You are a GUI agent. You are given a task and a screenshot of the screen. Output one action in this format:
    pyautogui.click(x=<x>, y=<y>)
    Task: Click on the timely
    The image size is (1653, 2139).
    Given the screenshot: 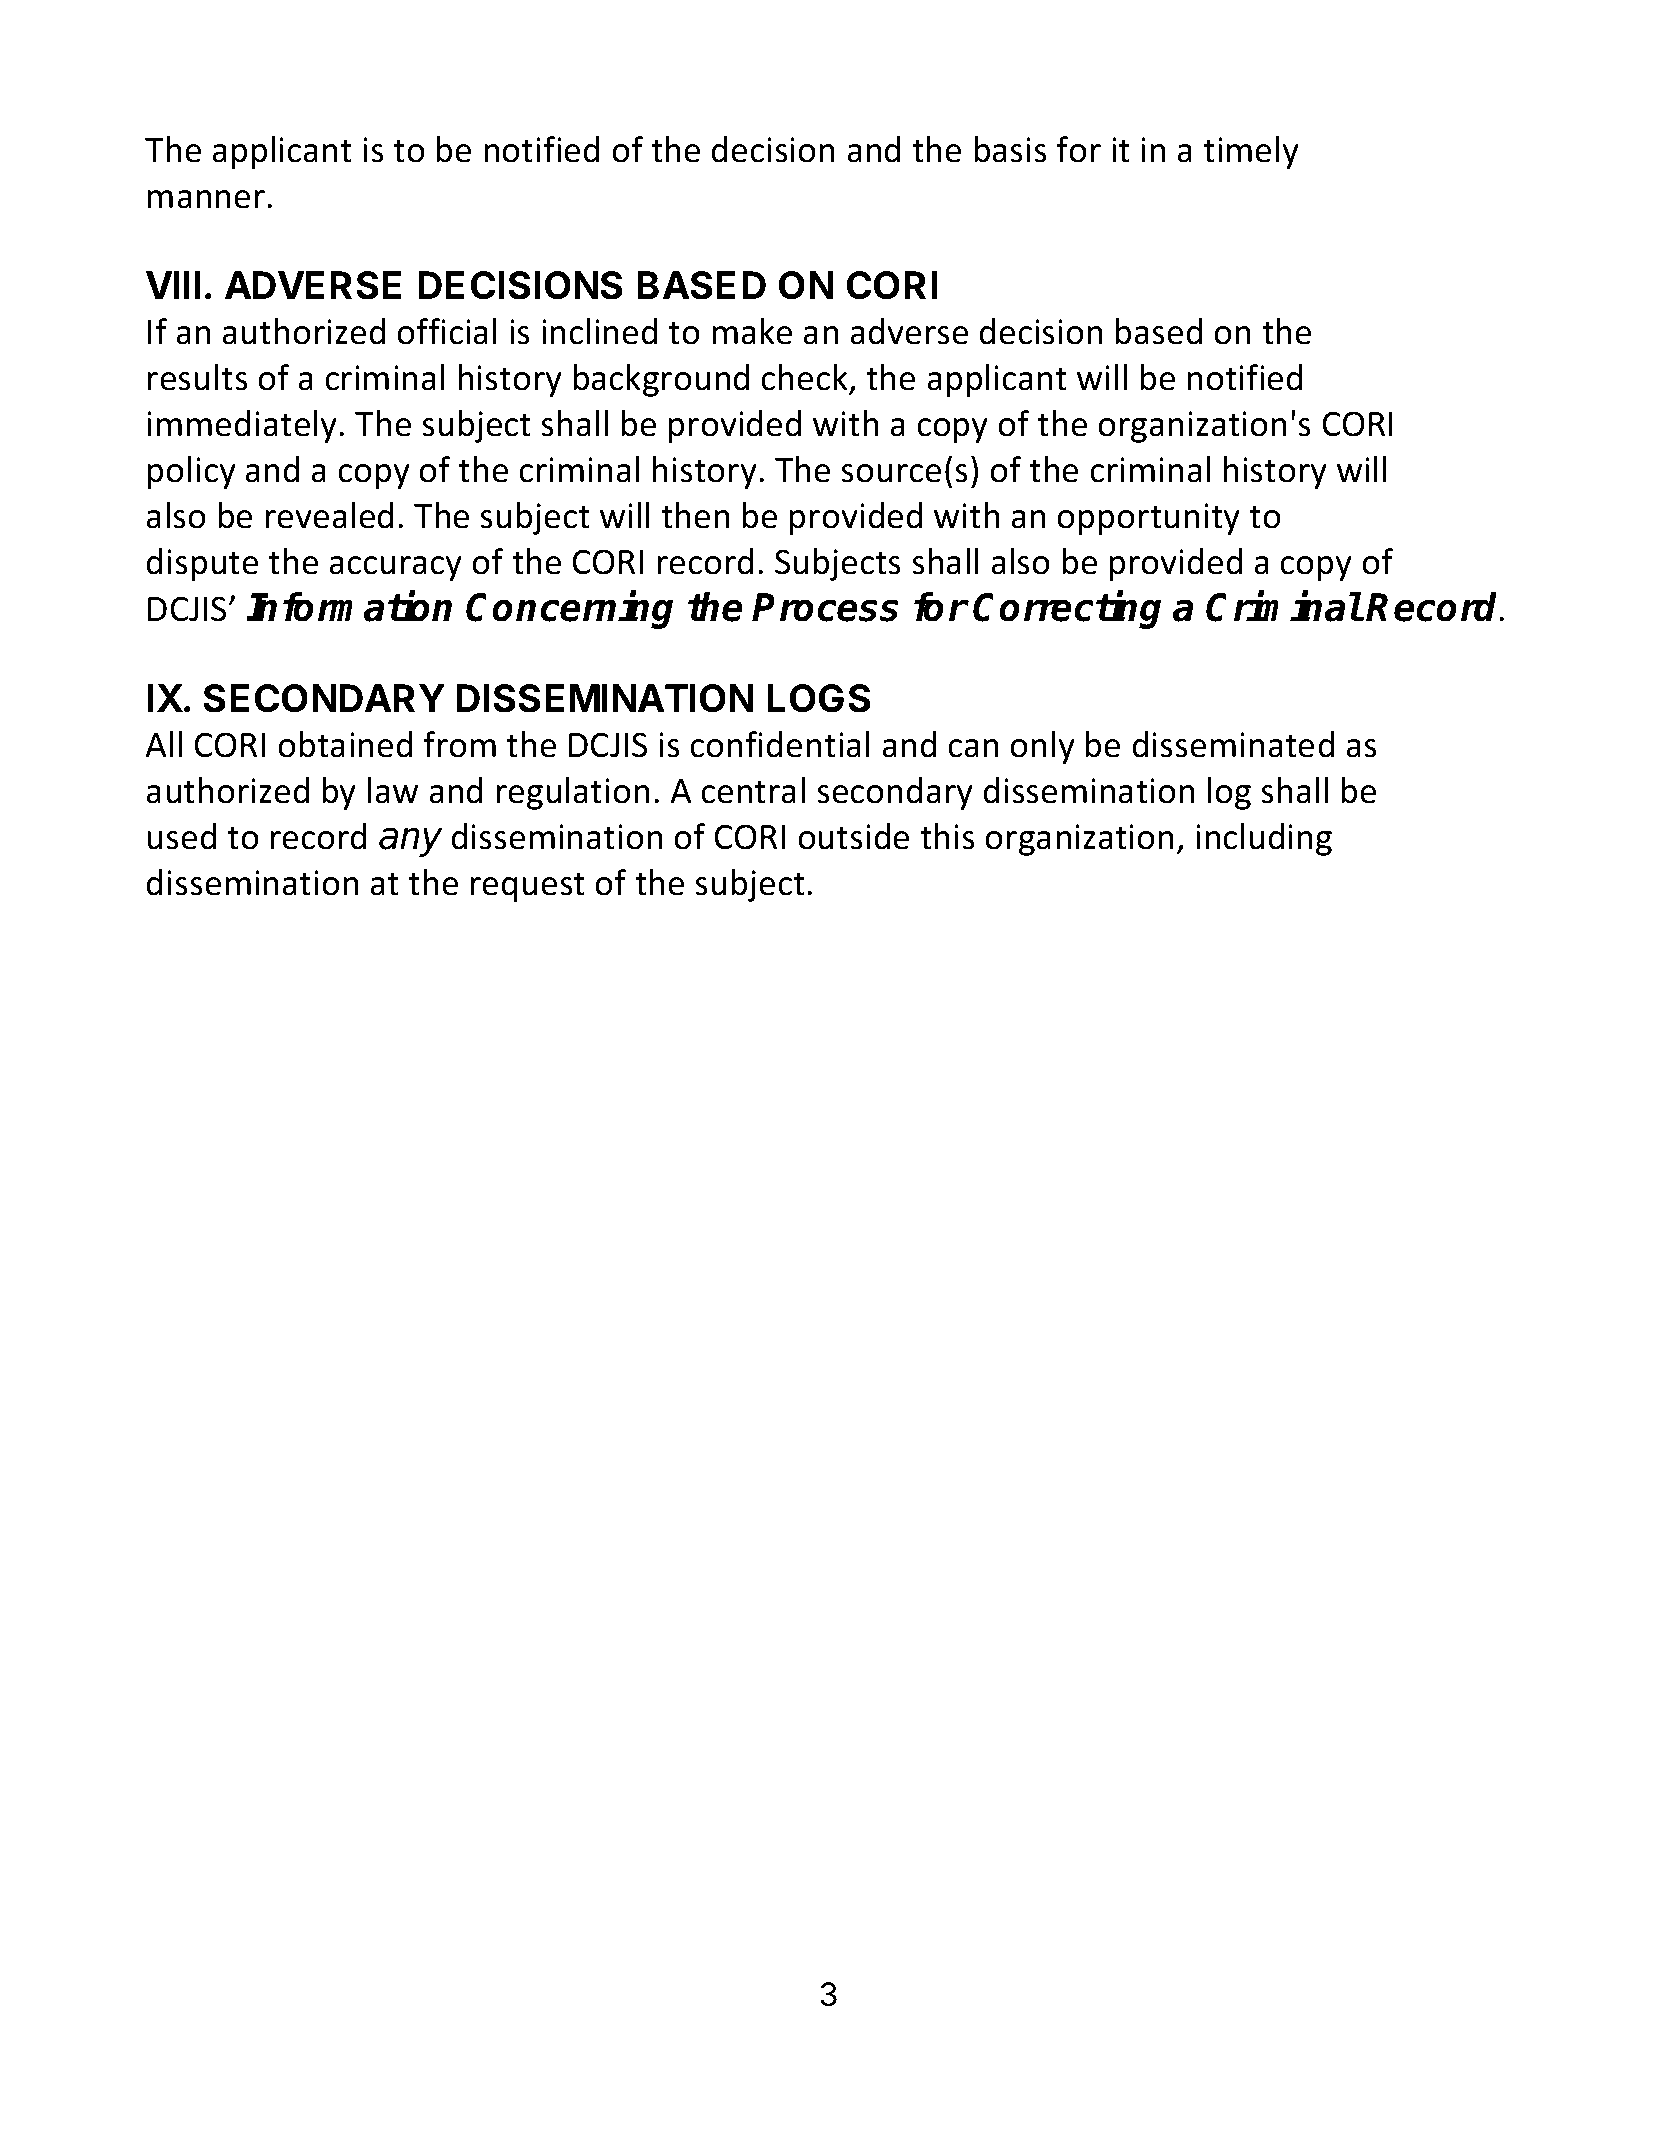 What is the action you would take?
    pyautogui.click(x=1251, y=152)
